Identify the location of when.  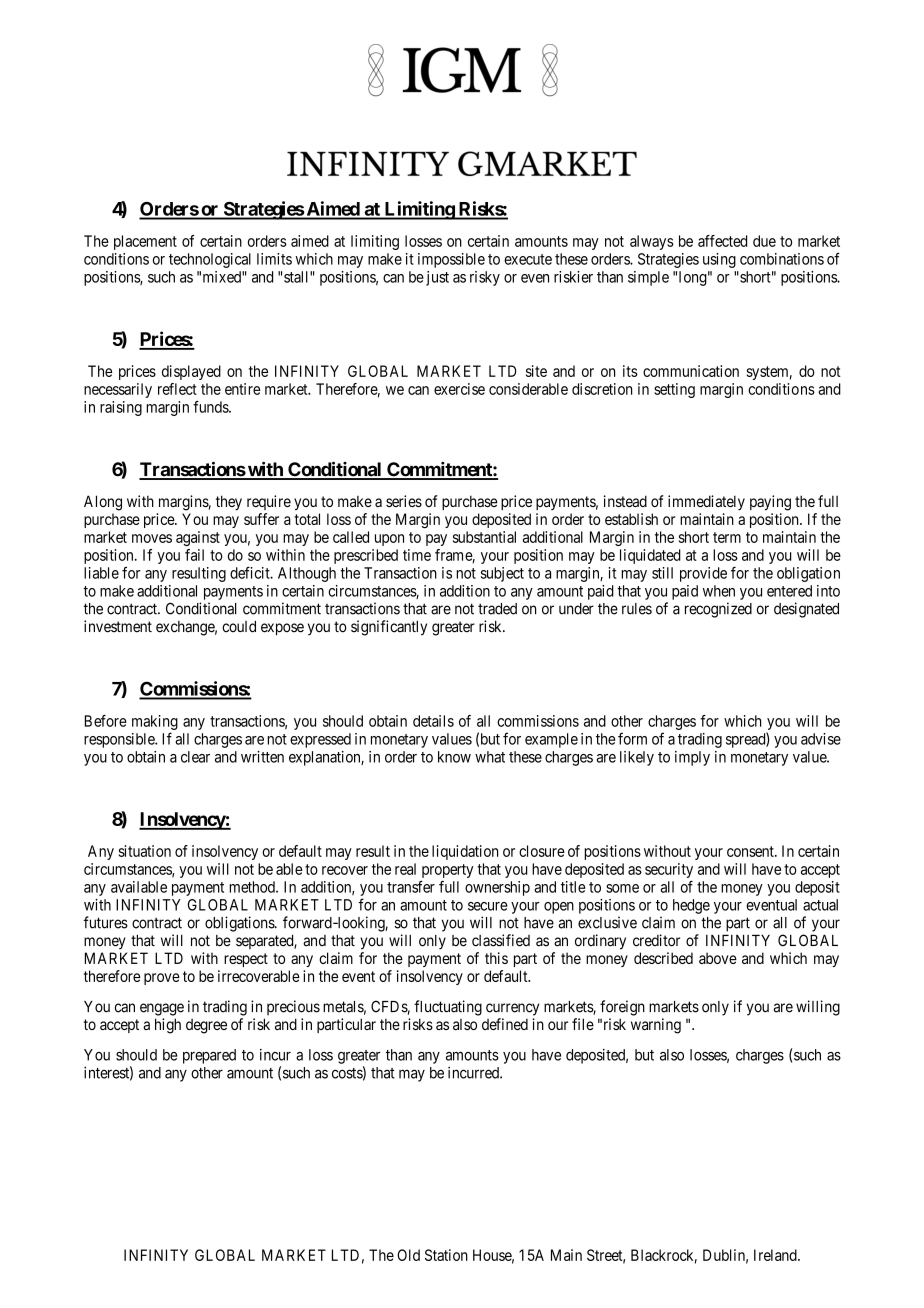
(719, 591).
